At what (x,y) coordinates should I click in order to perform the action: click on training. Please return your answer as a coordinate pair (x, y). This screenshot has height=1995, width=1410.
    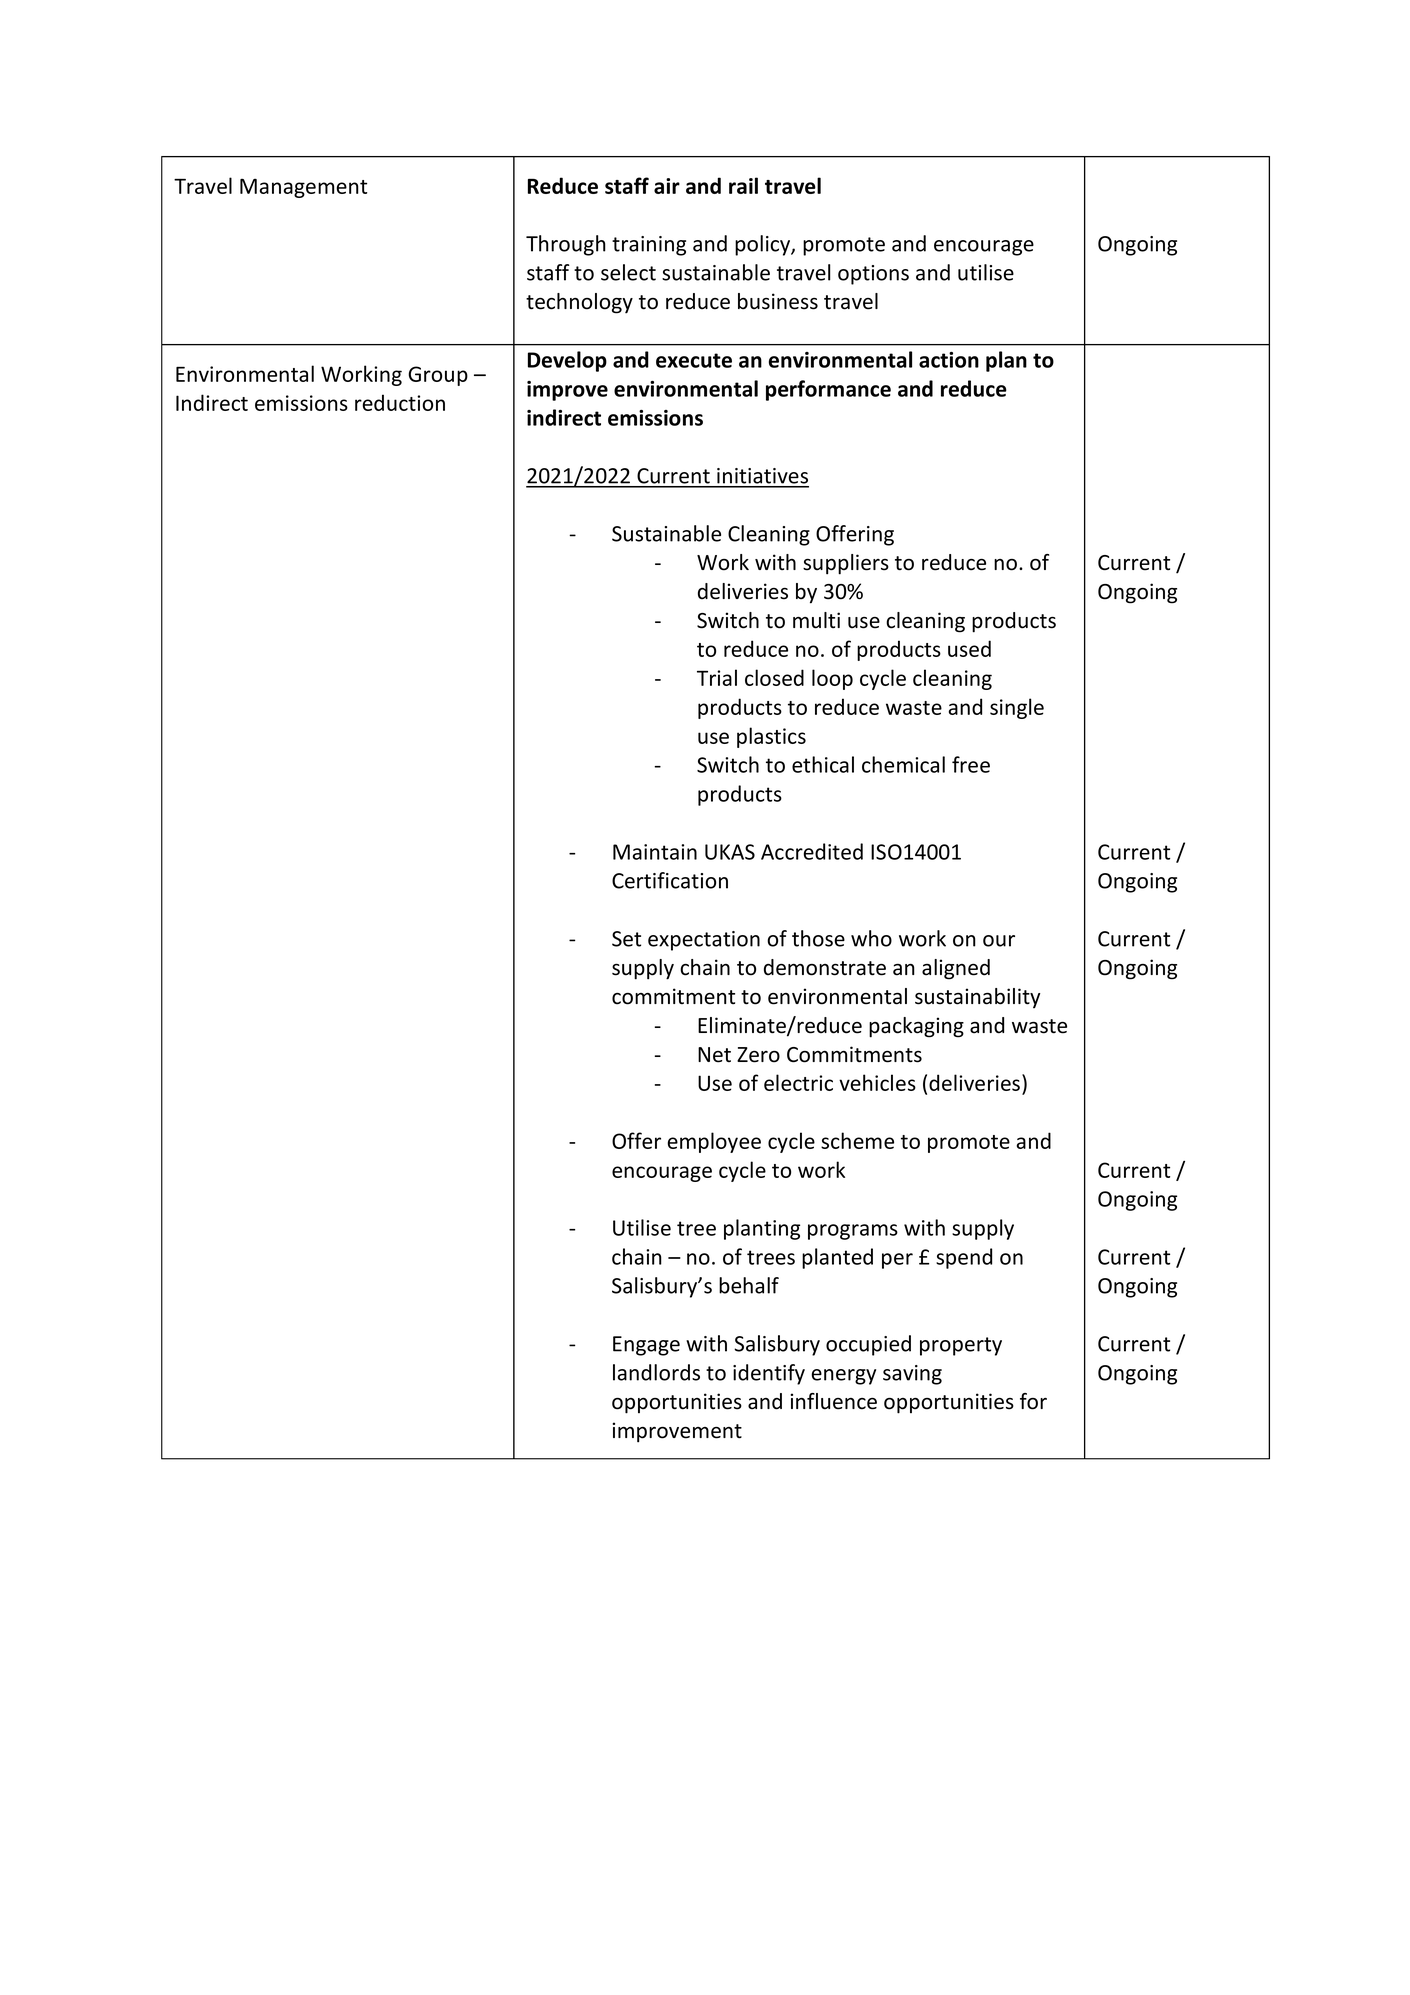
    Looking at the image, I should click on (649, 246).
